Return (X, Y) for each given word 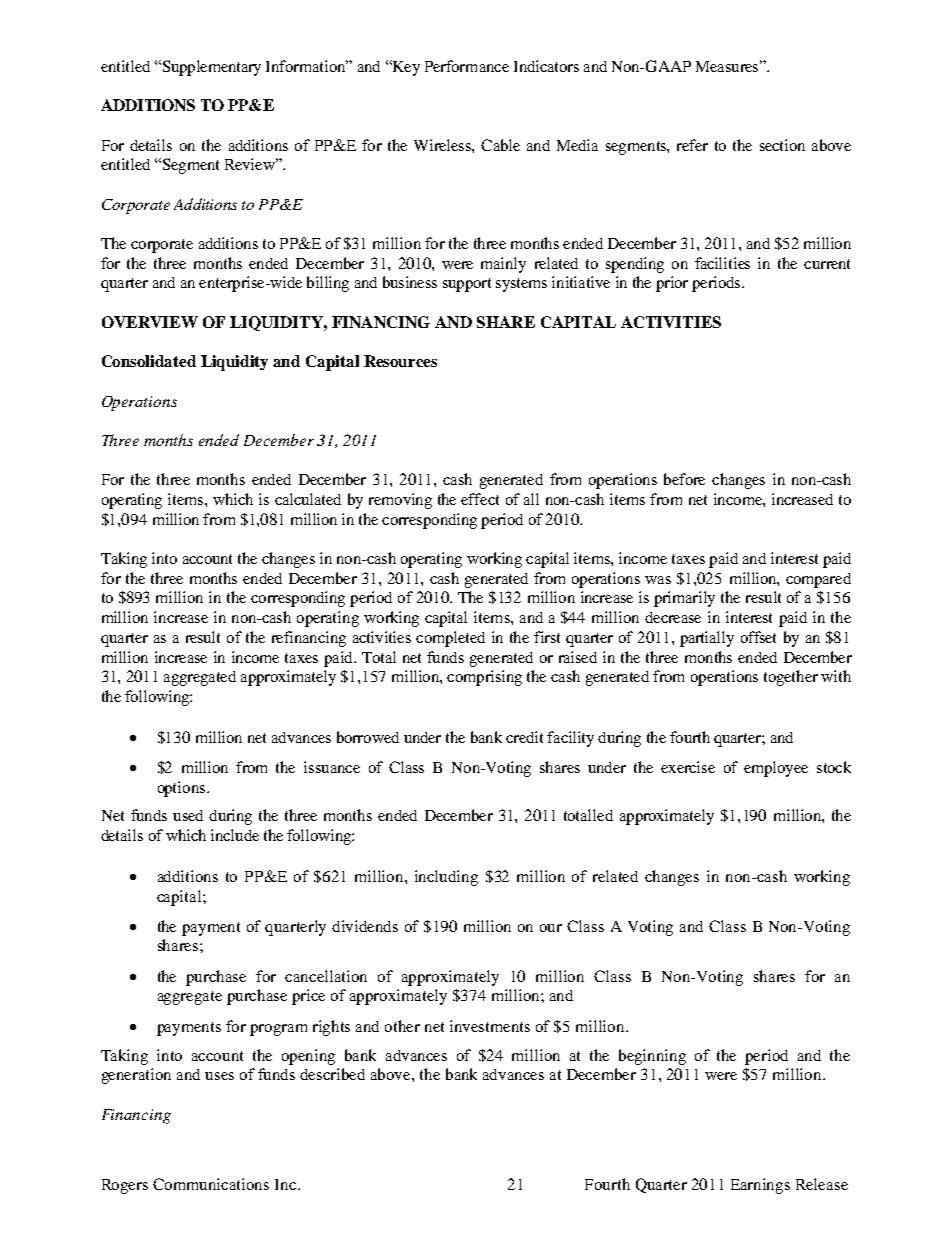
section (782, 145)
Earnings (760, 1186)
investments (490, 1026)
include (235, 835)
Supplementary (210, 68)
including (446, 878)
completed (450, 639)
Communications (211, 1184)
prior (672, 284)
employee (776, 769)
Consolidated (149, 361)
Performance (467, 66)
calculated (308, 499)
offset (758, 637)
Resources (400, 361)
